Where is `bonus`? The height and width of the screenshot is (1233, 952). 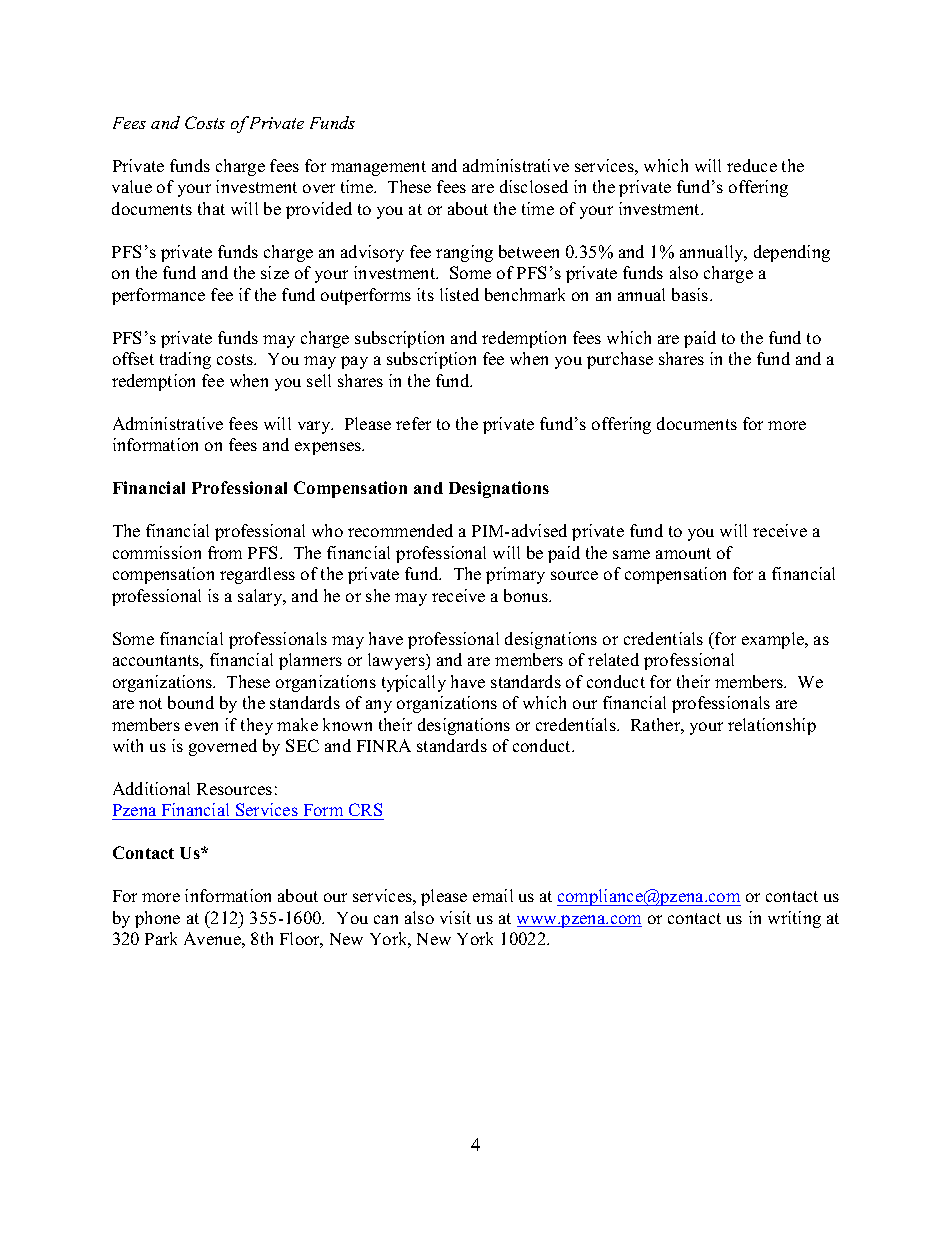 bonus is located at coordinates (527, 595).
